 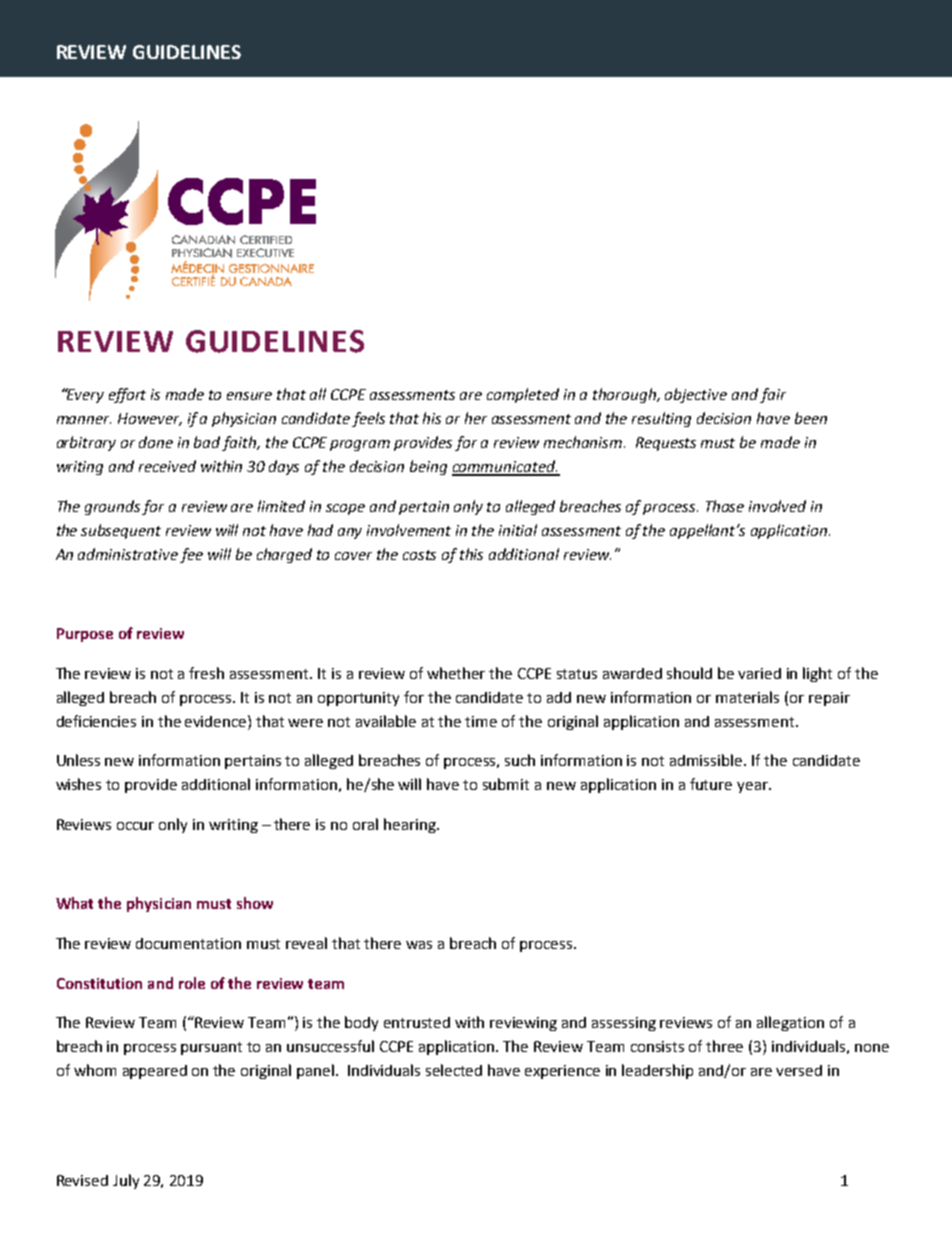 What do you see at coordinates (192, 983) in the document?
I see `role` at bounding box center [192, 983].
